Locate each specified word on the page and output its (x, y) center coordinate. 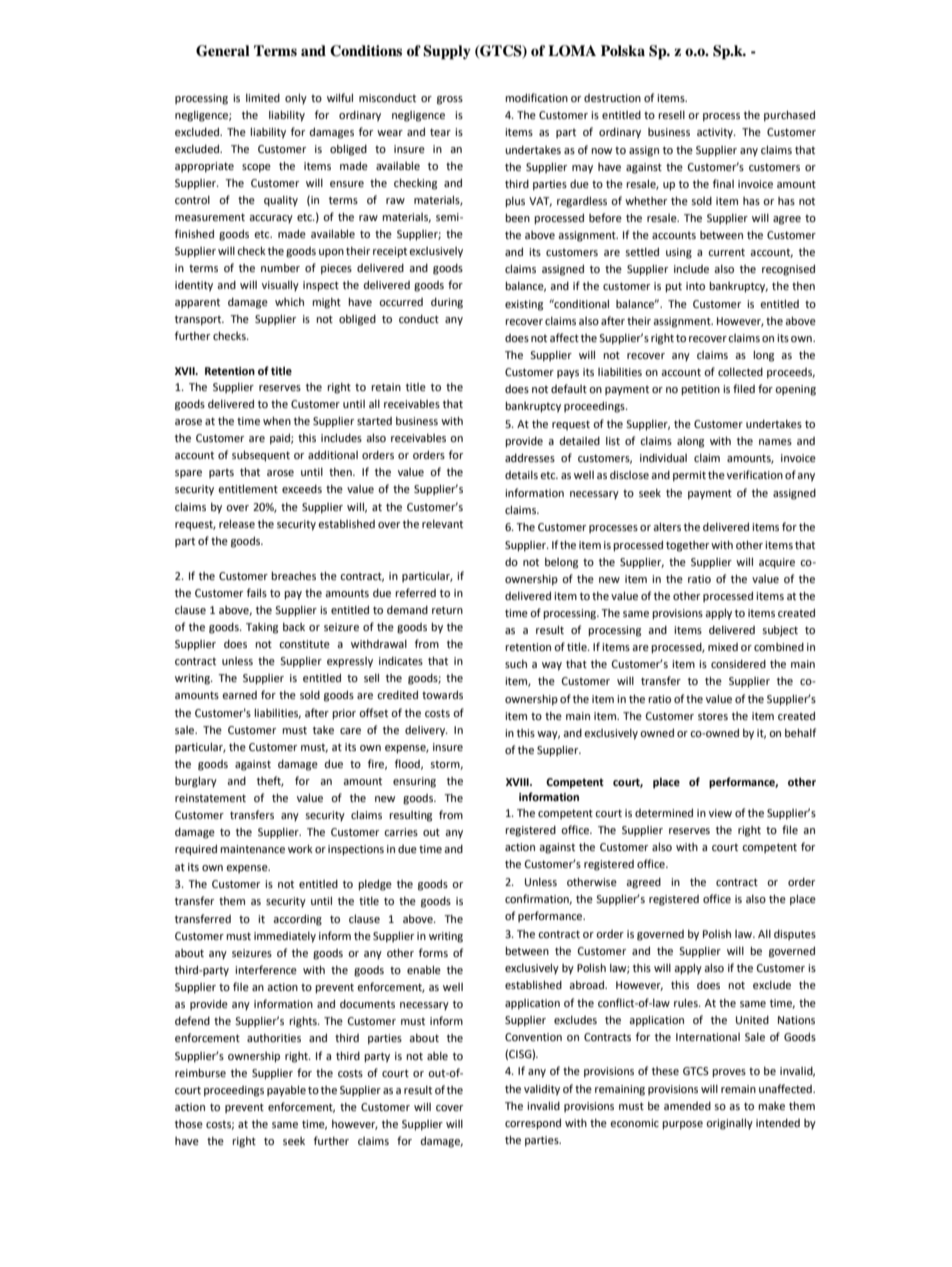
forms (433, 952)
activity (716, 133)
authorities (274, 1038)
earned (239, 695)
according (297, 920)
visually (280, 286)
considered (738, 663)
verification (755, 474)
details (521, 475)
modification (536, 97)
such (516, 664)
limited (263, 97)
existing (524, 305)
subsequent (261, 456)
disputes (795, 934)
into (695, 286)
